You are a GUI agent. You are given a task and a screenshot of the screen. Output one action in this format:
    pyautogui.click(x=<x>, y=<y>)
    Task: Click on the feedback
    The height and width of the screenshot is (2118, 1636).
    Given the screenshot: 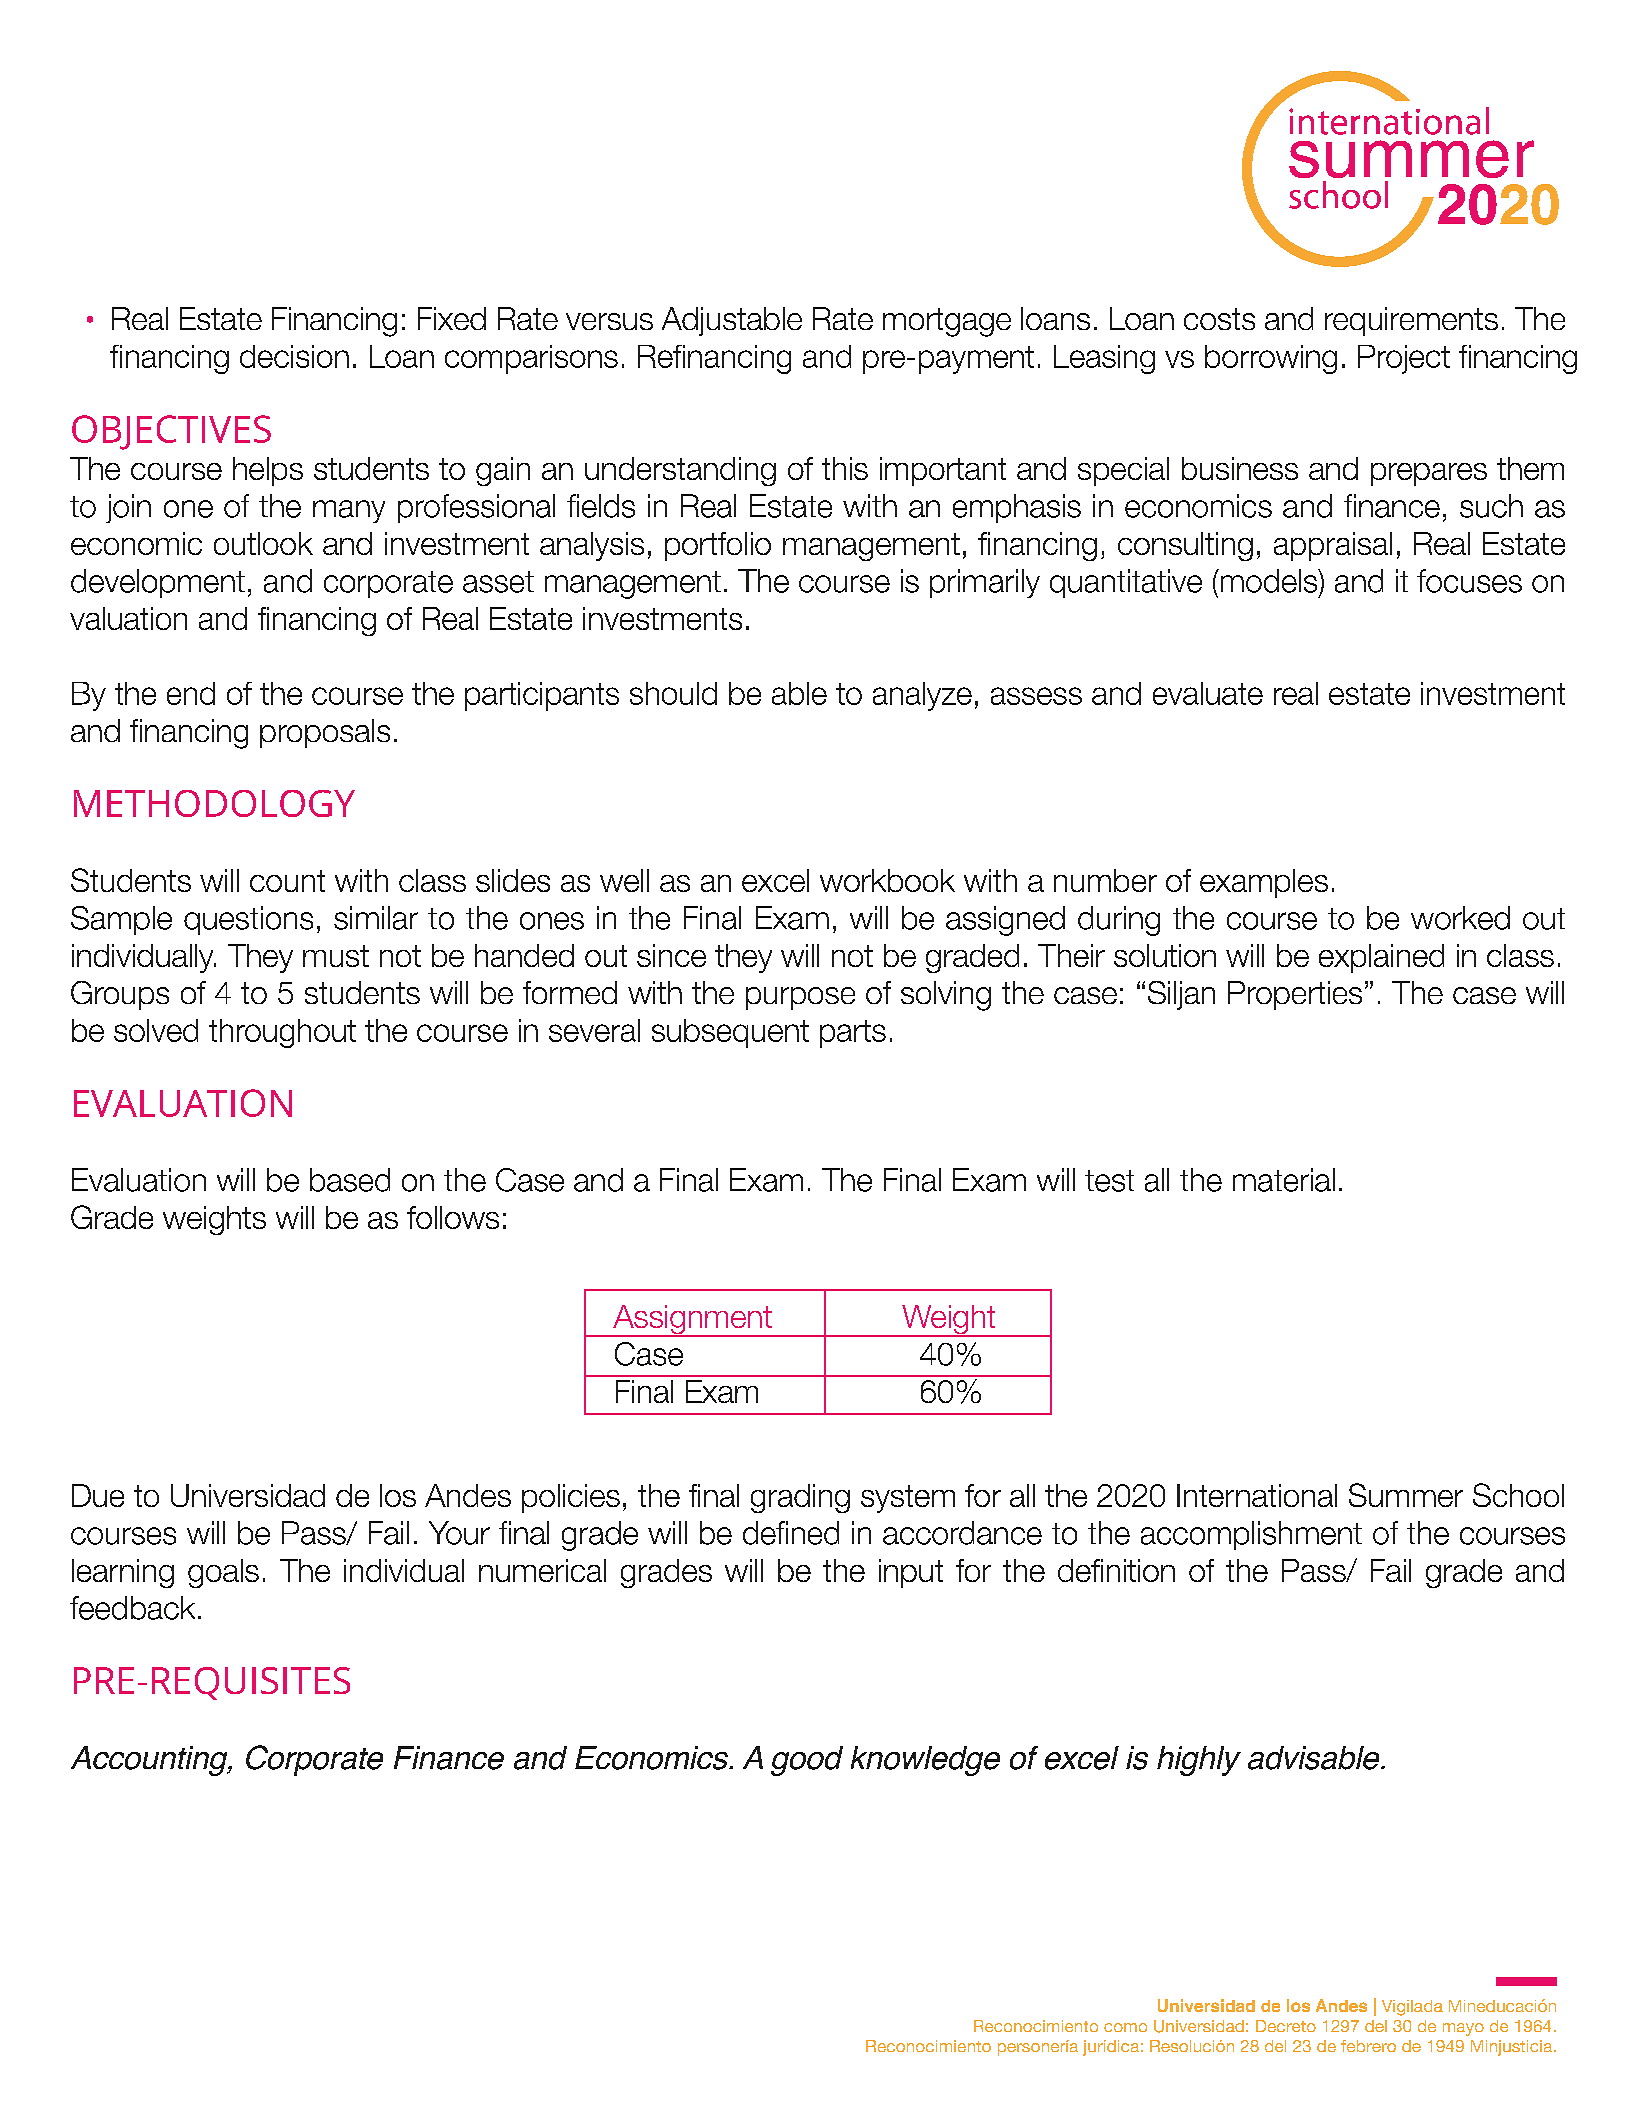 What is the action you would take?
    pyautogui.click(x=132, y=1608)
